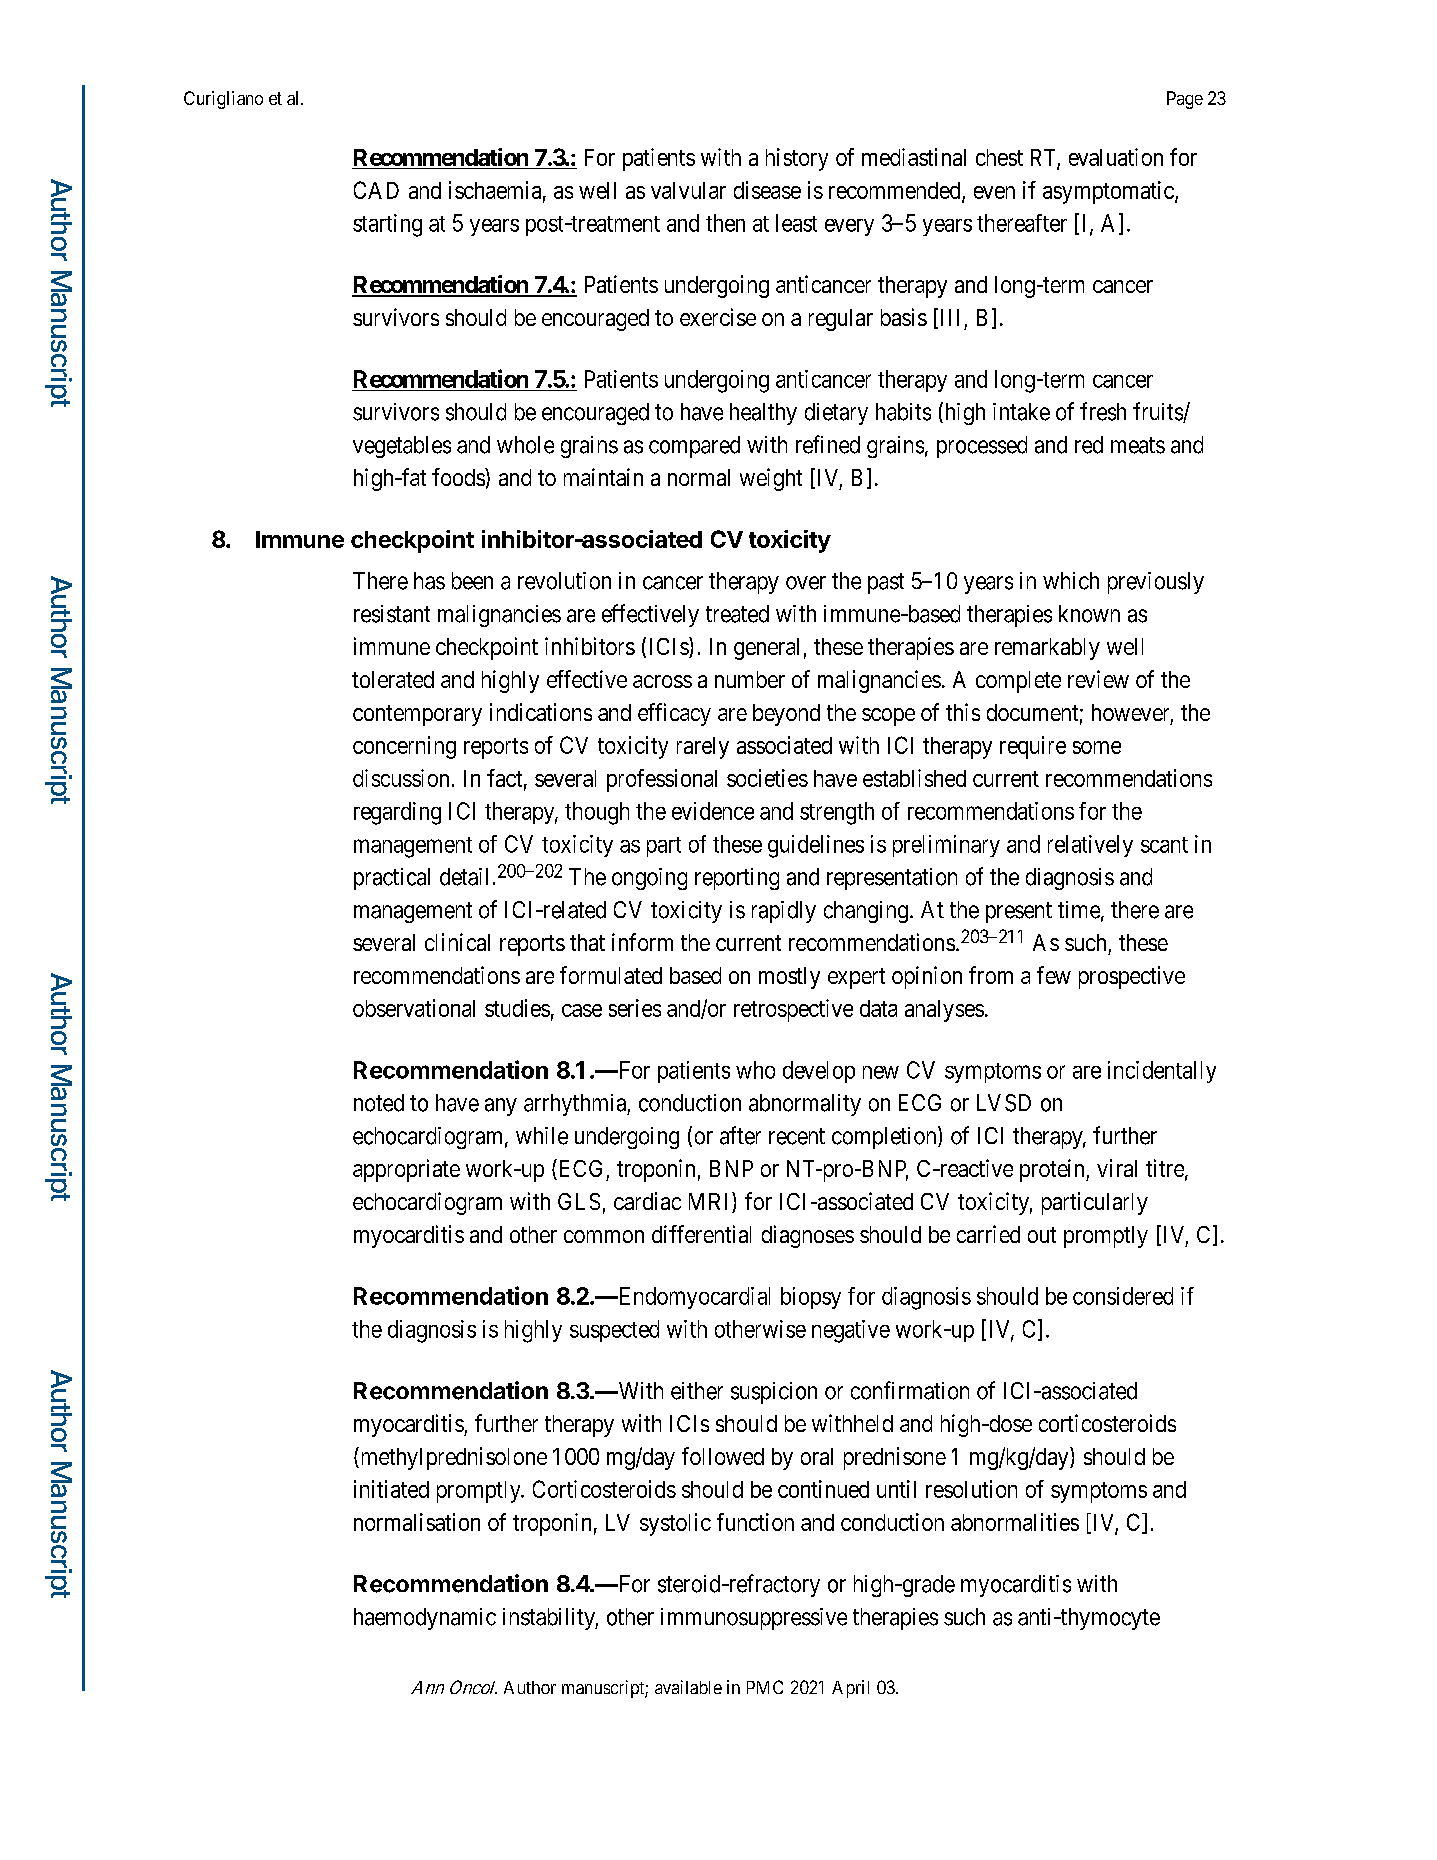 The image size is (1437, 1860). Describe the element at coordinates (808, 1236) in the document. I see `diagnoses` at that location.
